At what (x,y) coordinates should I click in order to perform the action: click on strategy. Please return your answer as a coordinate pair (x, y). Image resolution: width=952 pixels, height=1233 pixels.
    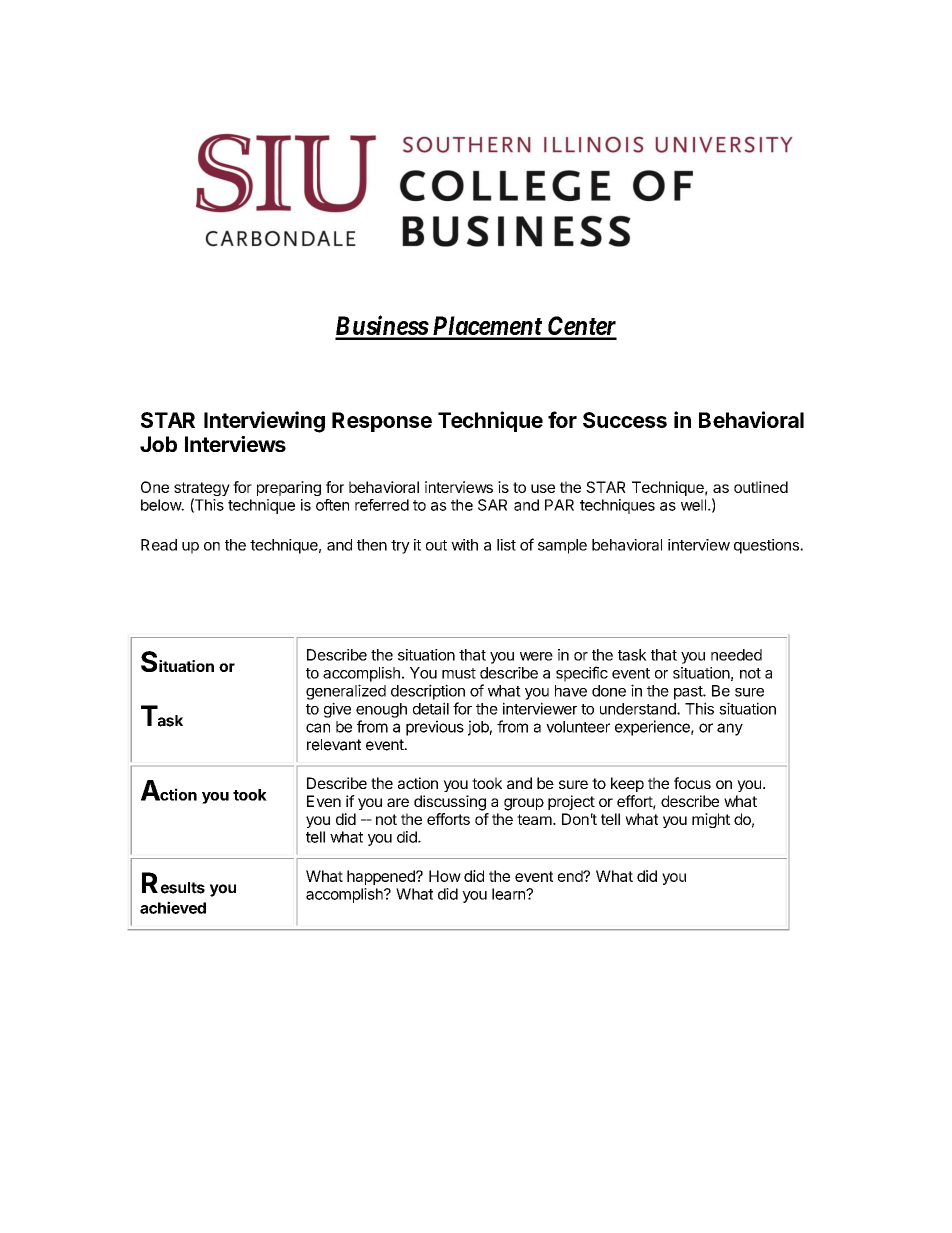
    Looking at the image, I should click on (202, 490).
